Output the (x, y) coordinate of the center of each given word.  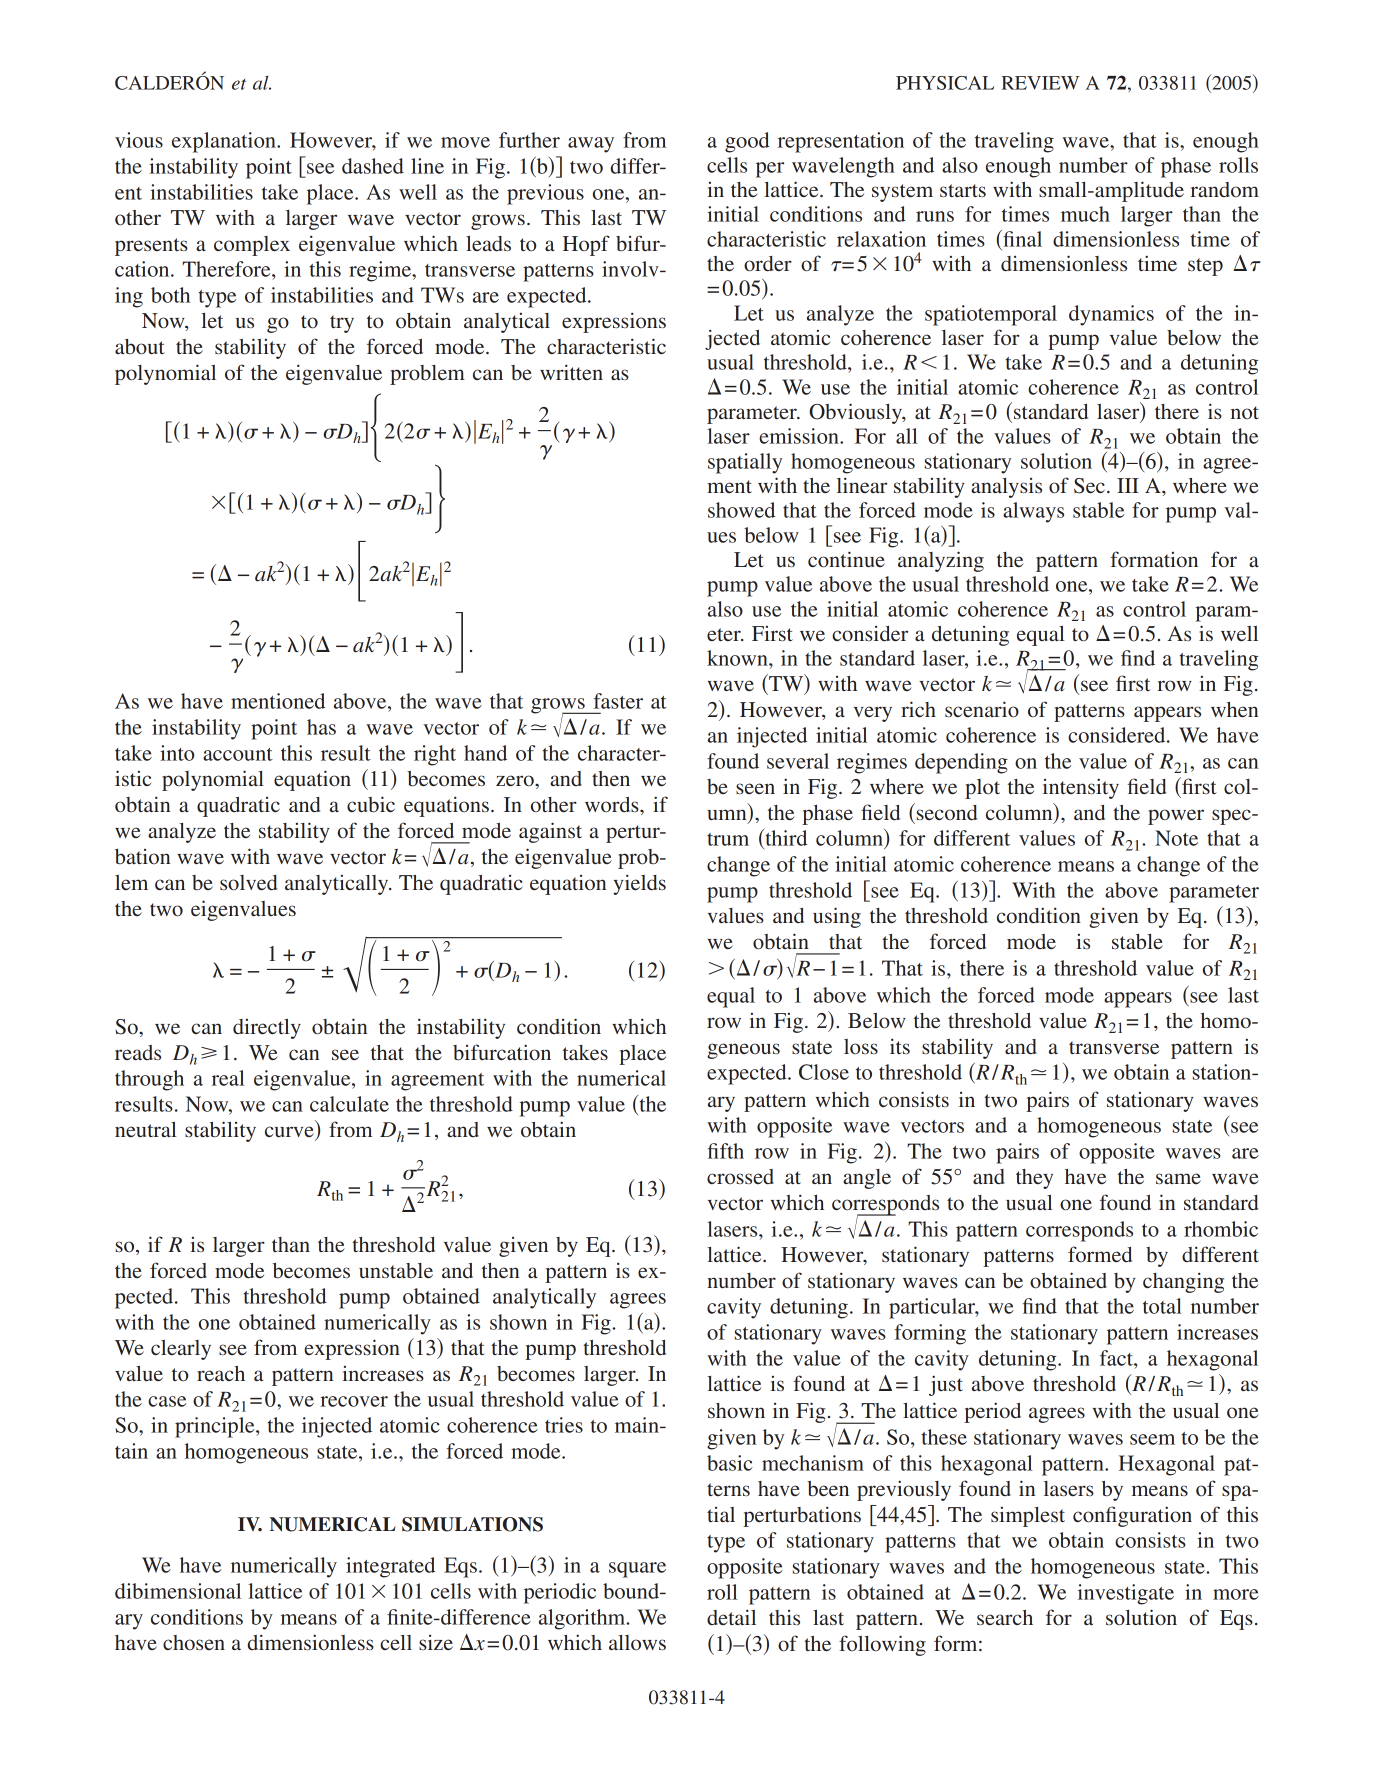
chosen (194, 1642)
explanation (225, 142)
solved (248, 883)
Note (1176, 838)
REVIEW (1040, 83)
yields (639, 884)
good (747, 142)
